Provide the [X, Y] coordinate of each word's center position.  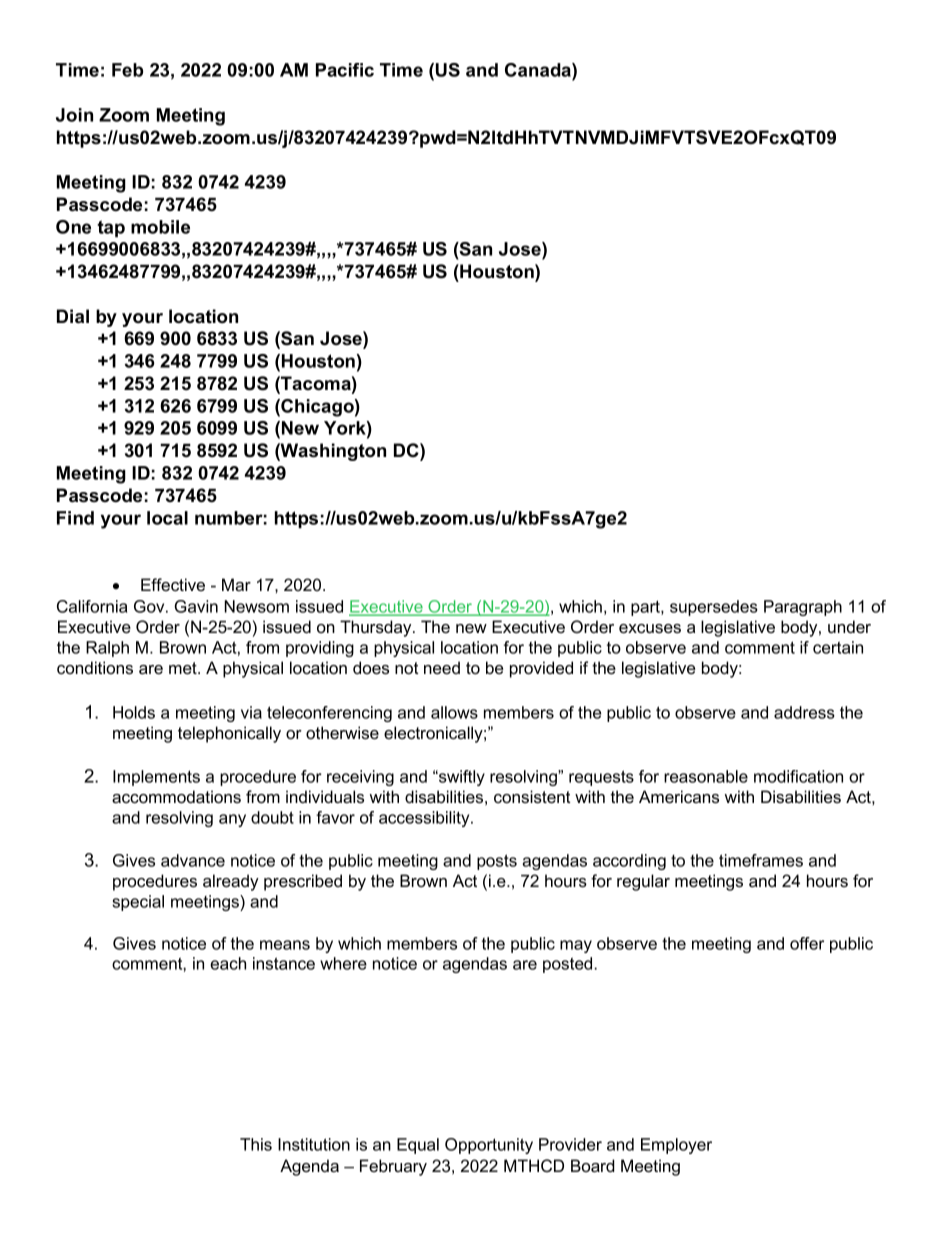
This [256, 1144]
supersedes [714, 608]
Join [74, 115]
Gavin [196, 606]
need [442, 667]
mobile [160, 227]
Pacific [345, 70]
